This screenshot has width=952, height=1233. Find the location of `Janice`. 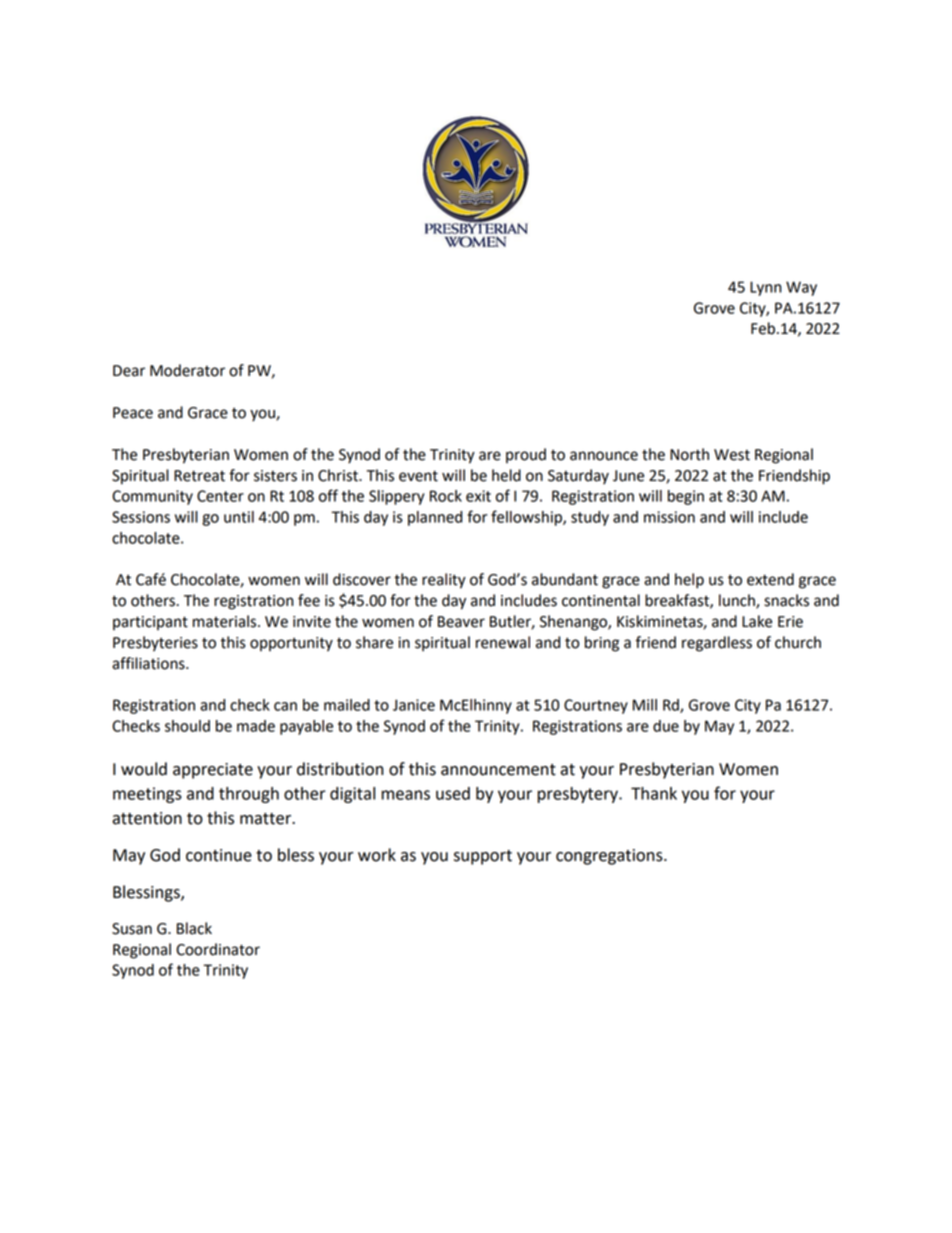

Janice is located at coordinates (414, 705).
